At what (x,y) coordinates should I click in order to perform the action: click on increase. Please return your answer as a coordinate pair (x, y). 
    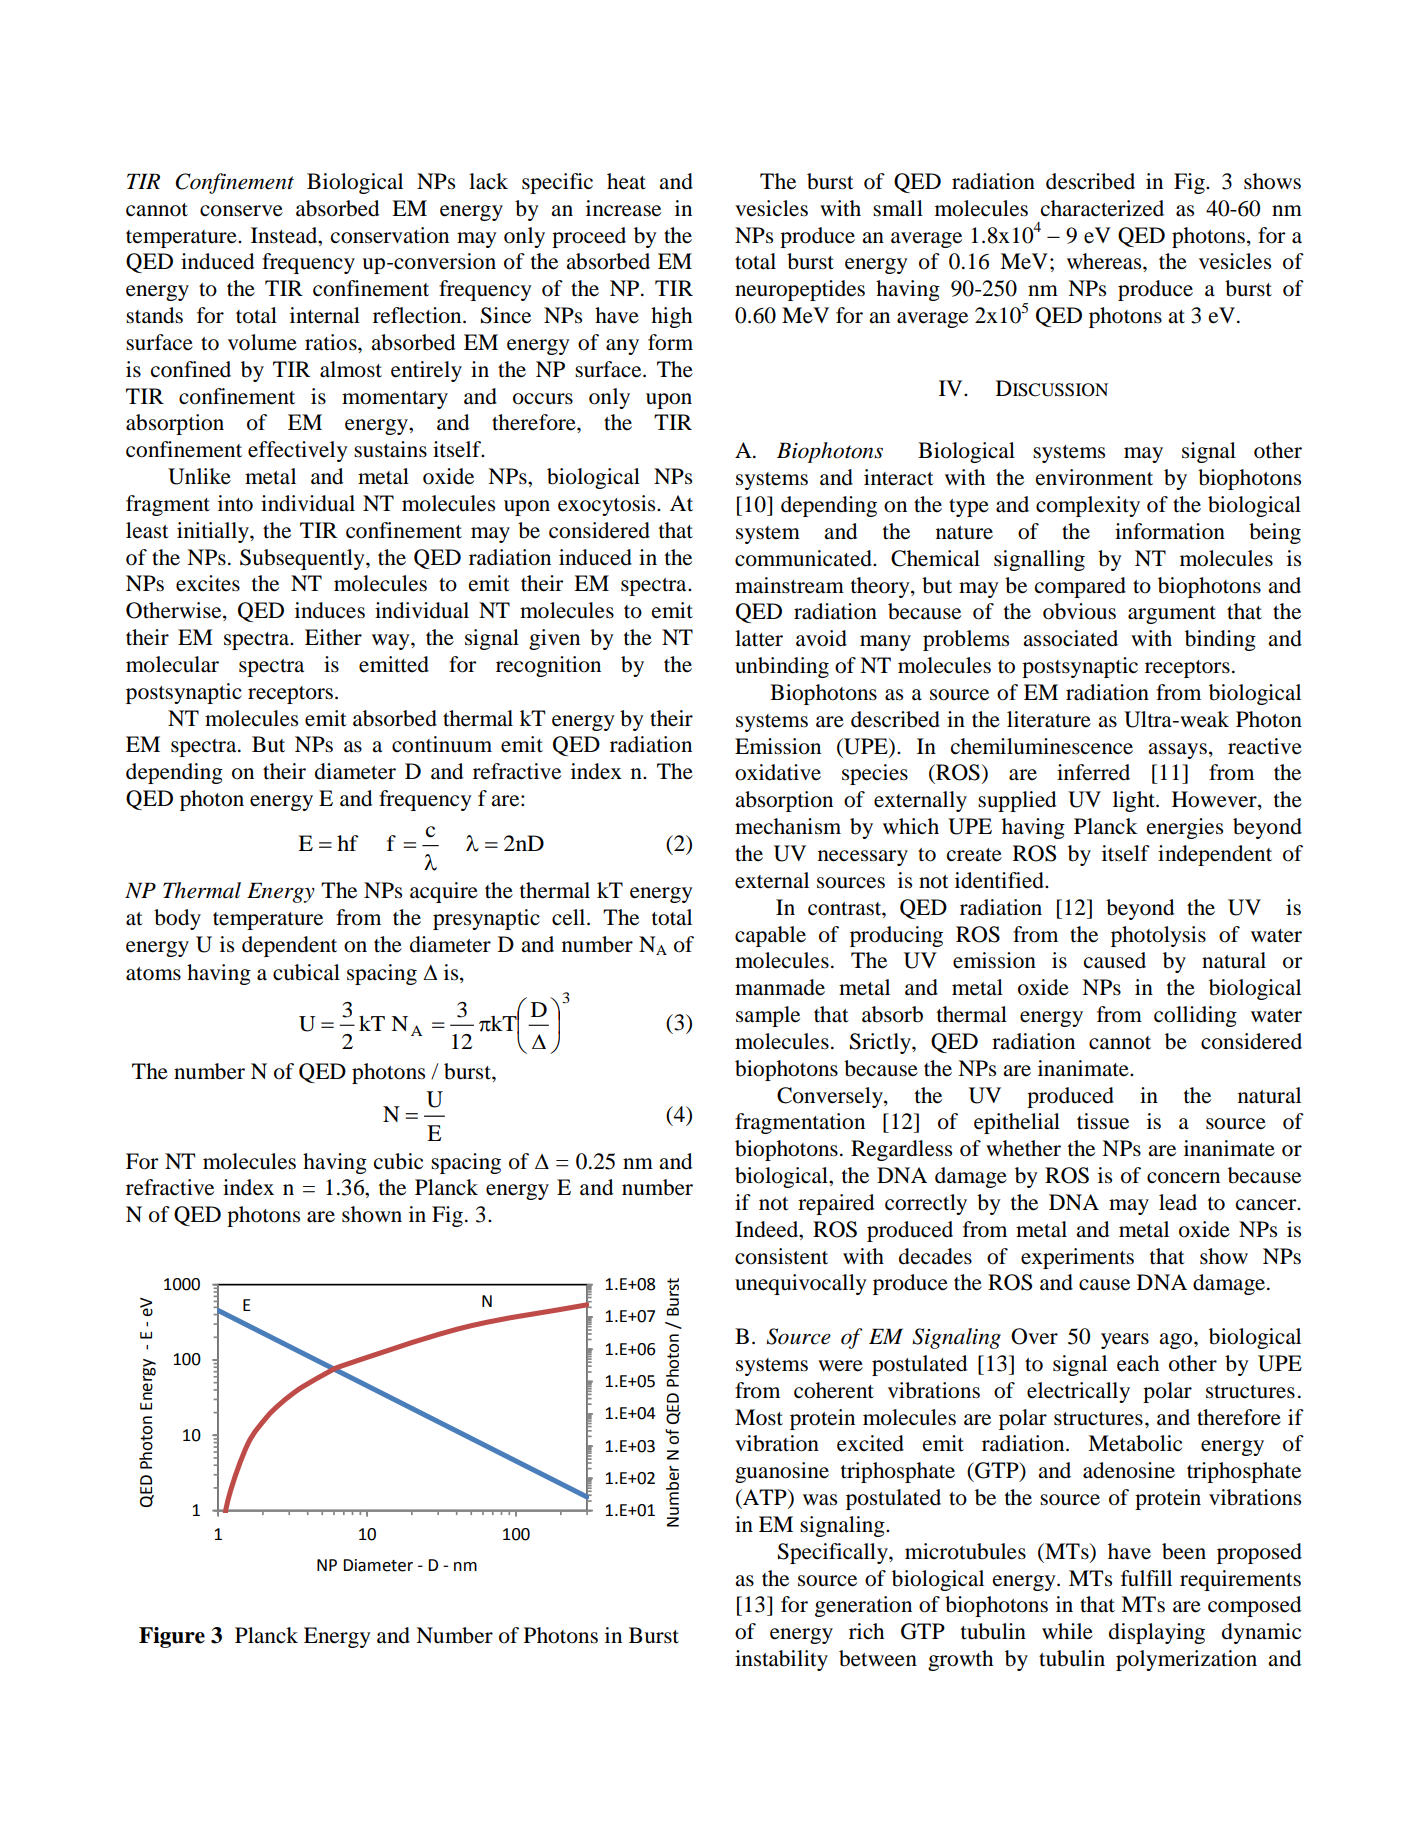
    Looking at the image, I should click on (623, 208).
